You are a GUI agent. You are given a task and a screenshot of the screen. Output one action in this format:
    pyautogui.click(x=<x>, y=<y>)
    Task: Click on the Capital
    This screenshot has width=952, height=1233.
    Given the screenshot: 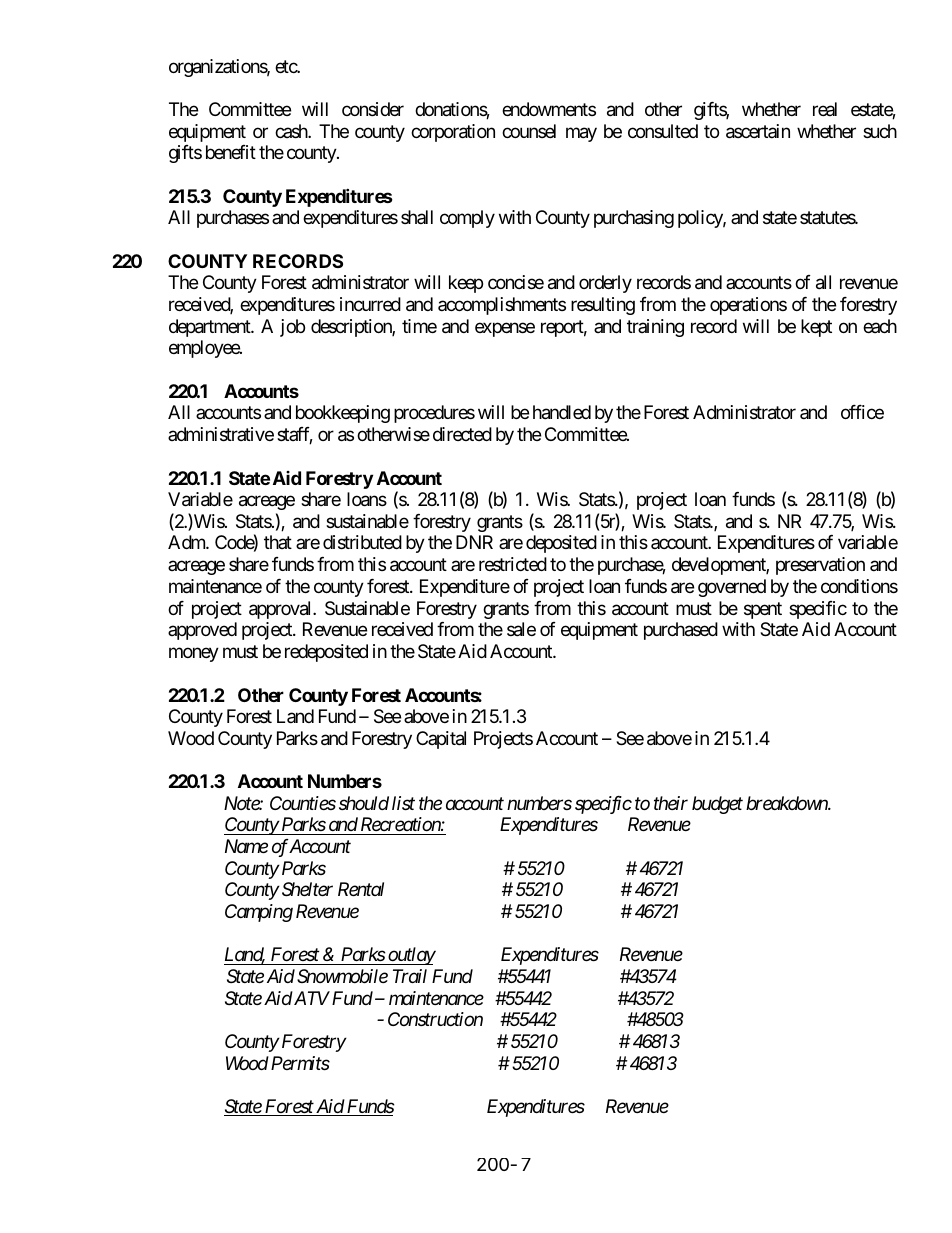 What is the action you would take?
    pyautogui.click(x=441, y=740)
